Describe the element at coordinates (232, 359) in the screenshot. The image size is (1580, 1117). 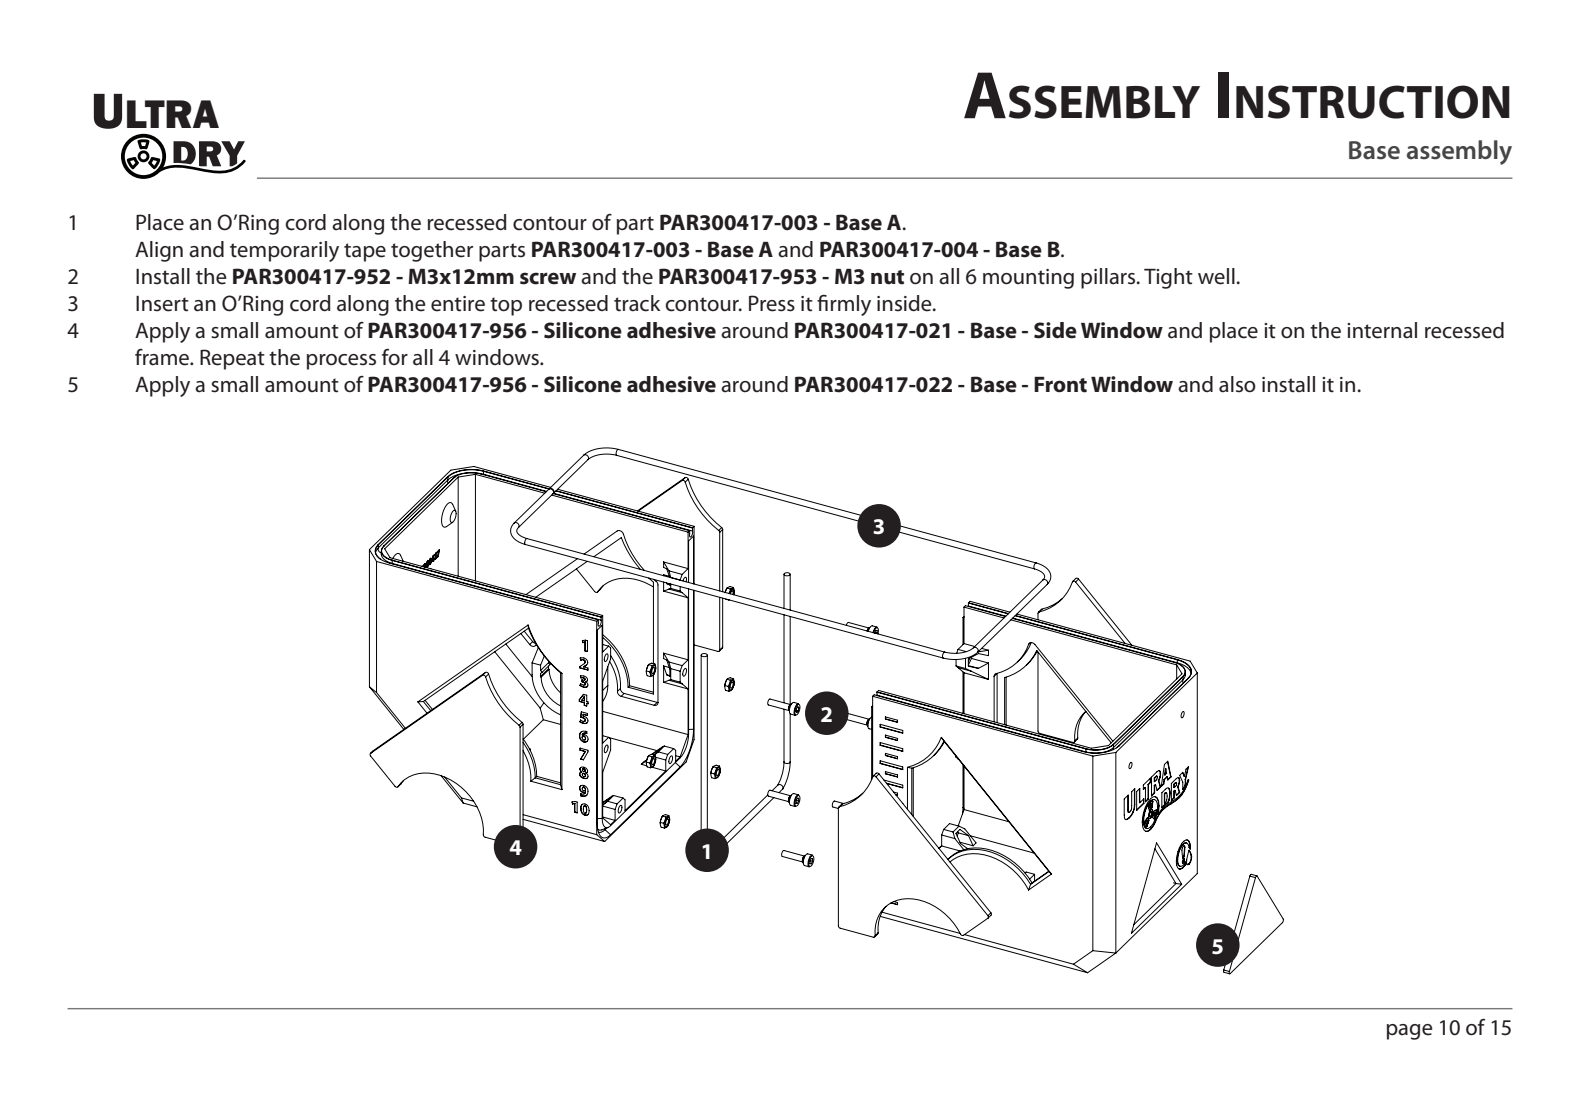
I see `Repeat` at that location.
